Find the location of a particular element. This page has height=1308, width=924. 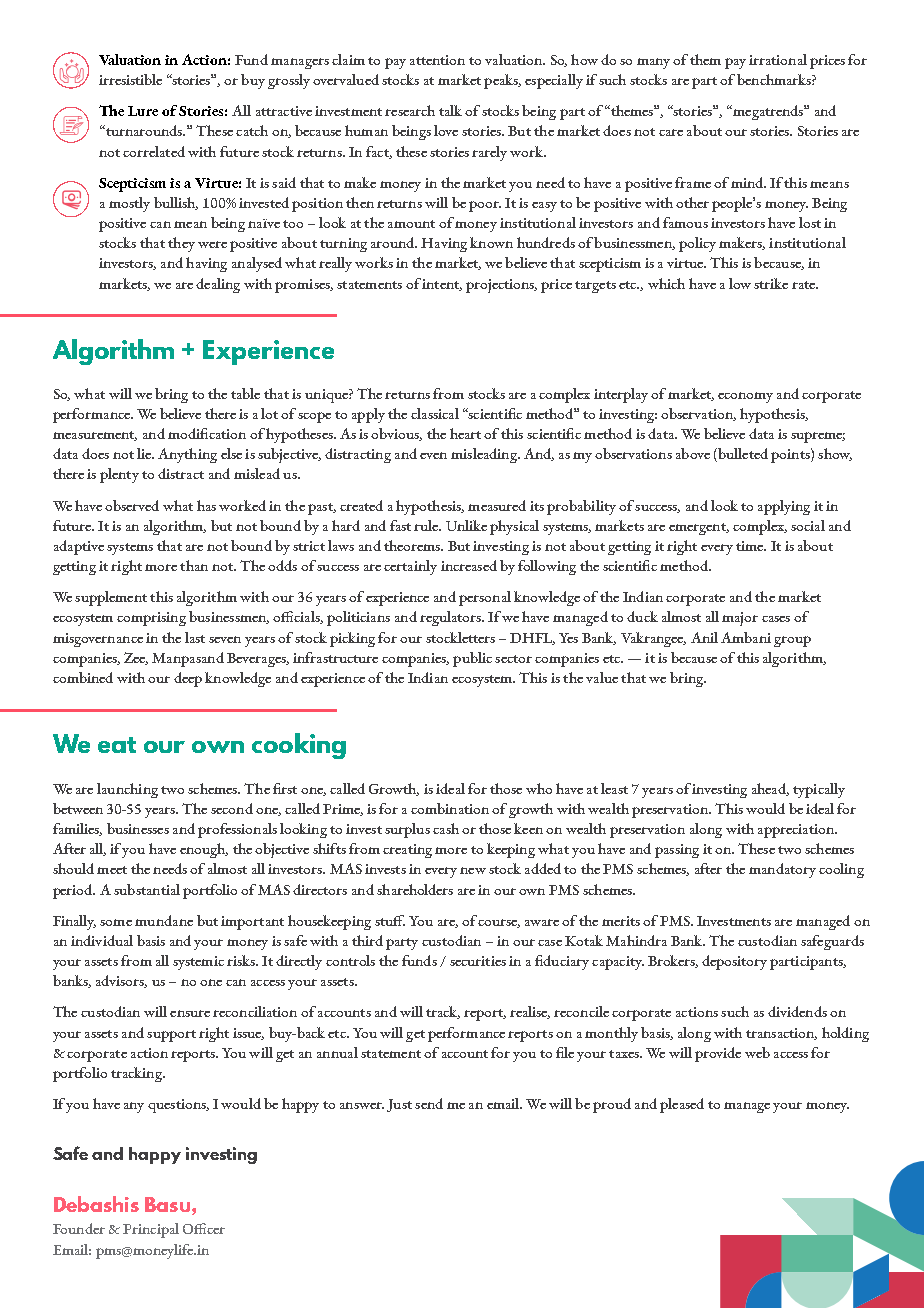

bulleted is located at coordinates (742, 455).
